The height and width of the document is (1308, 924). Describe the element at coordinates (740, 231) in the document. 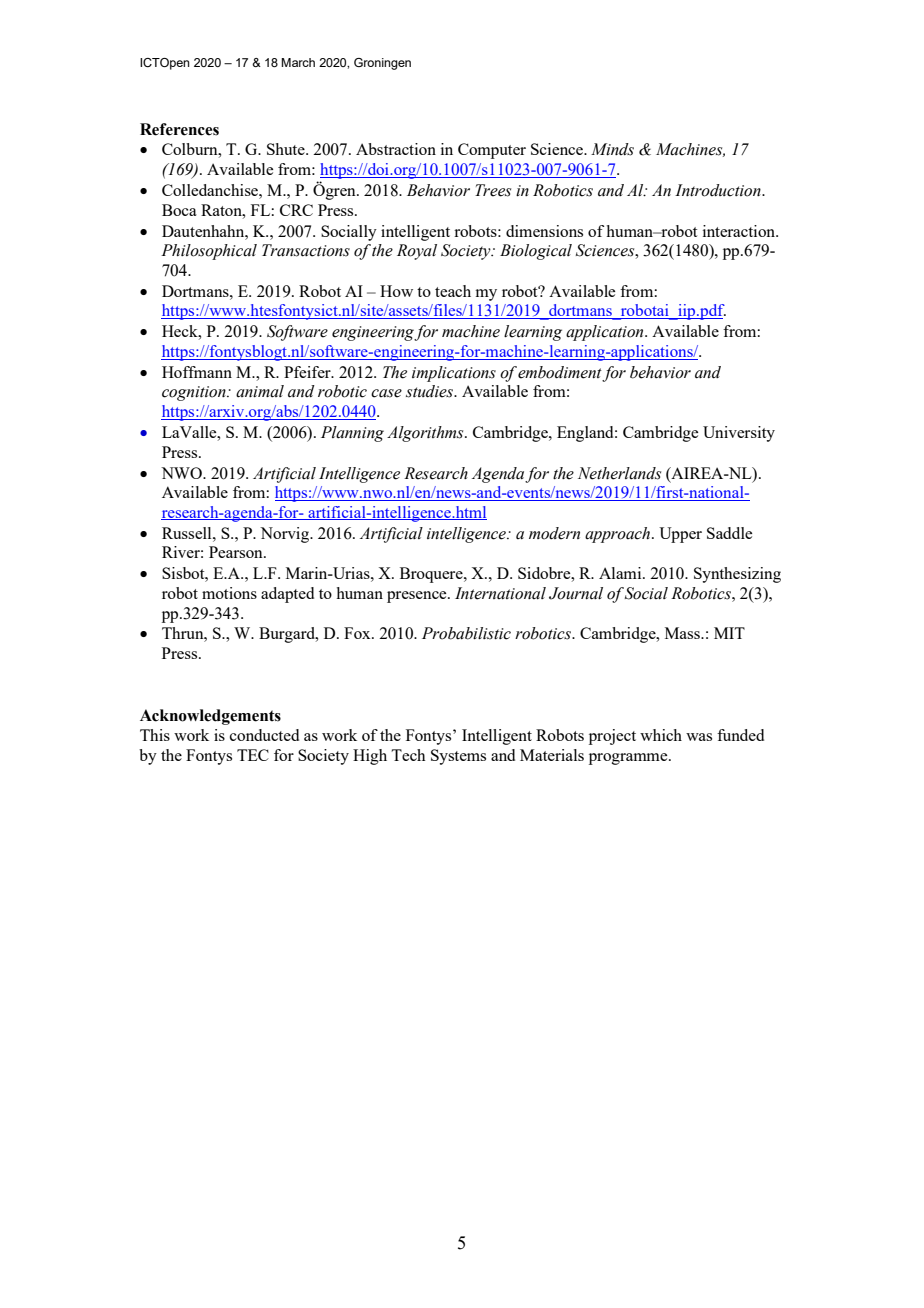

I see `interaction` at that location.
